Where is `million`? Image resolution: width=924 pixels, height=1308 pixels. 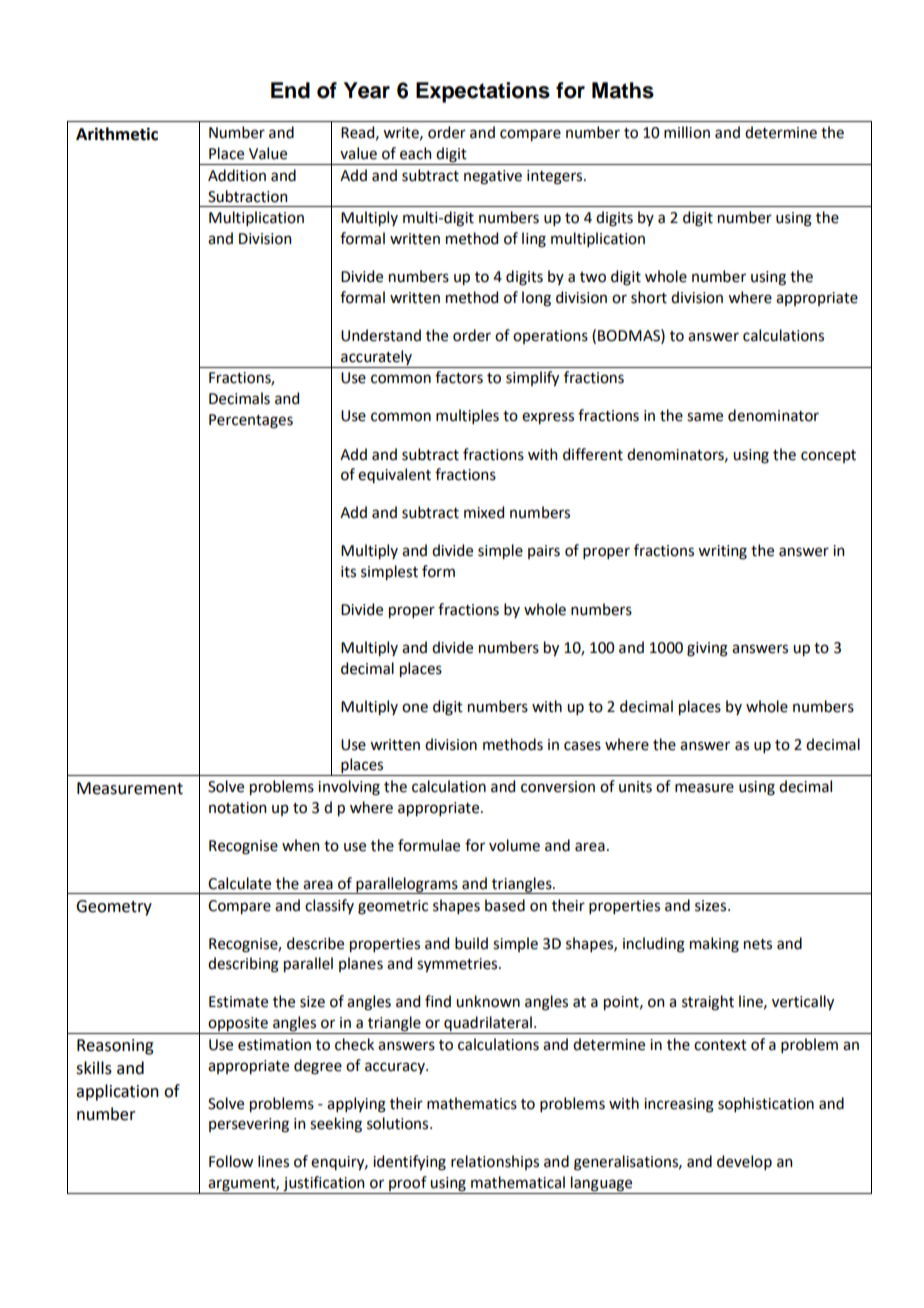 million is located at coordinates (687, 132).
